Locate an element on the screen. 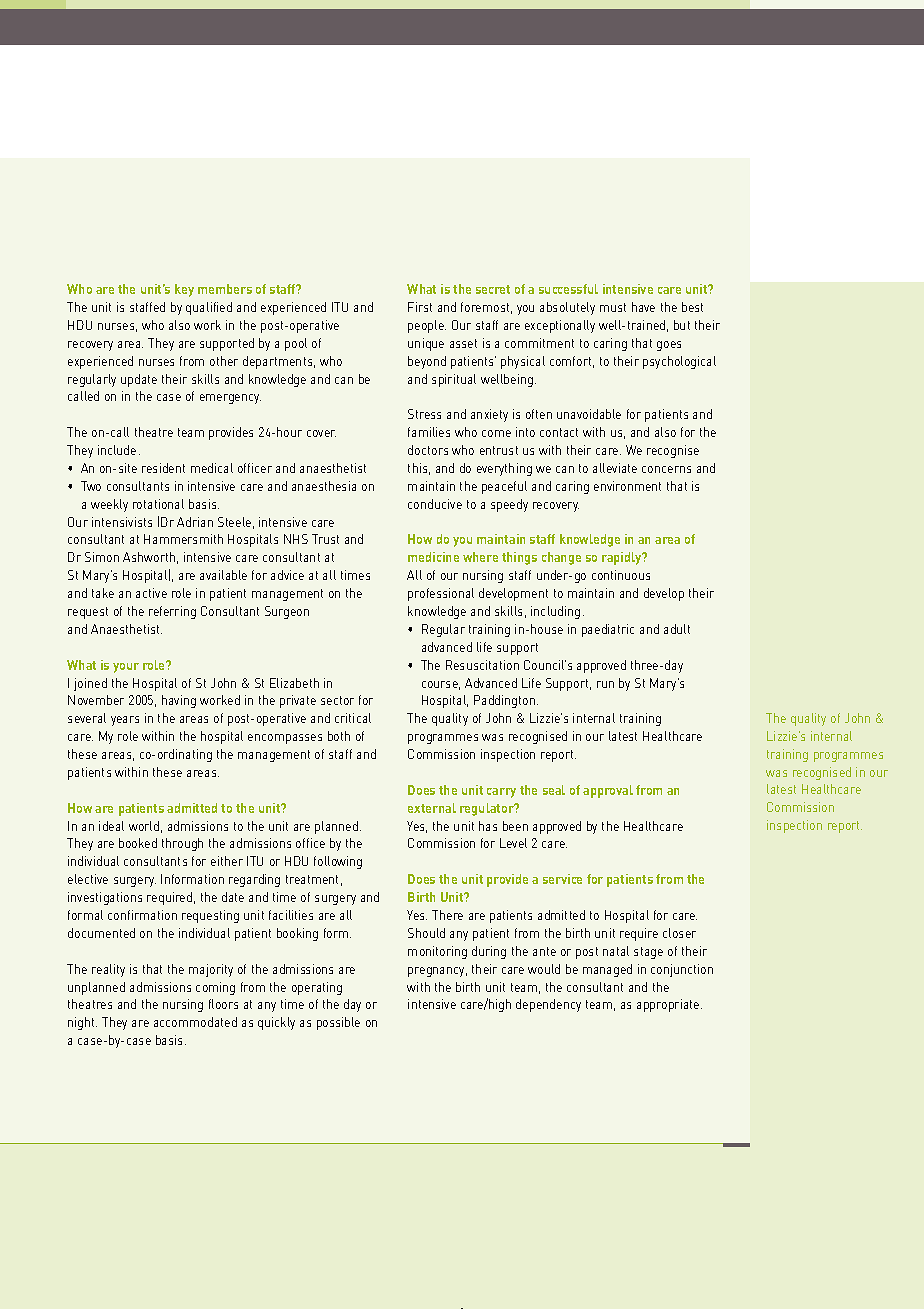 This screenshot has height=1309, width=924. years is located at coordinates (125, 721).
